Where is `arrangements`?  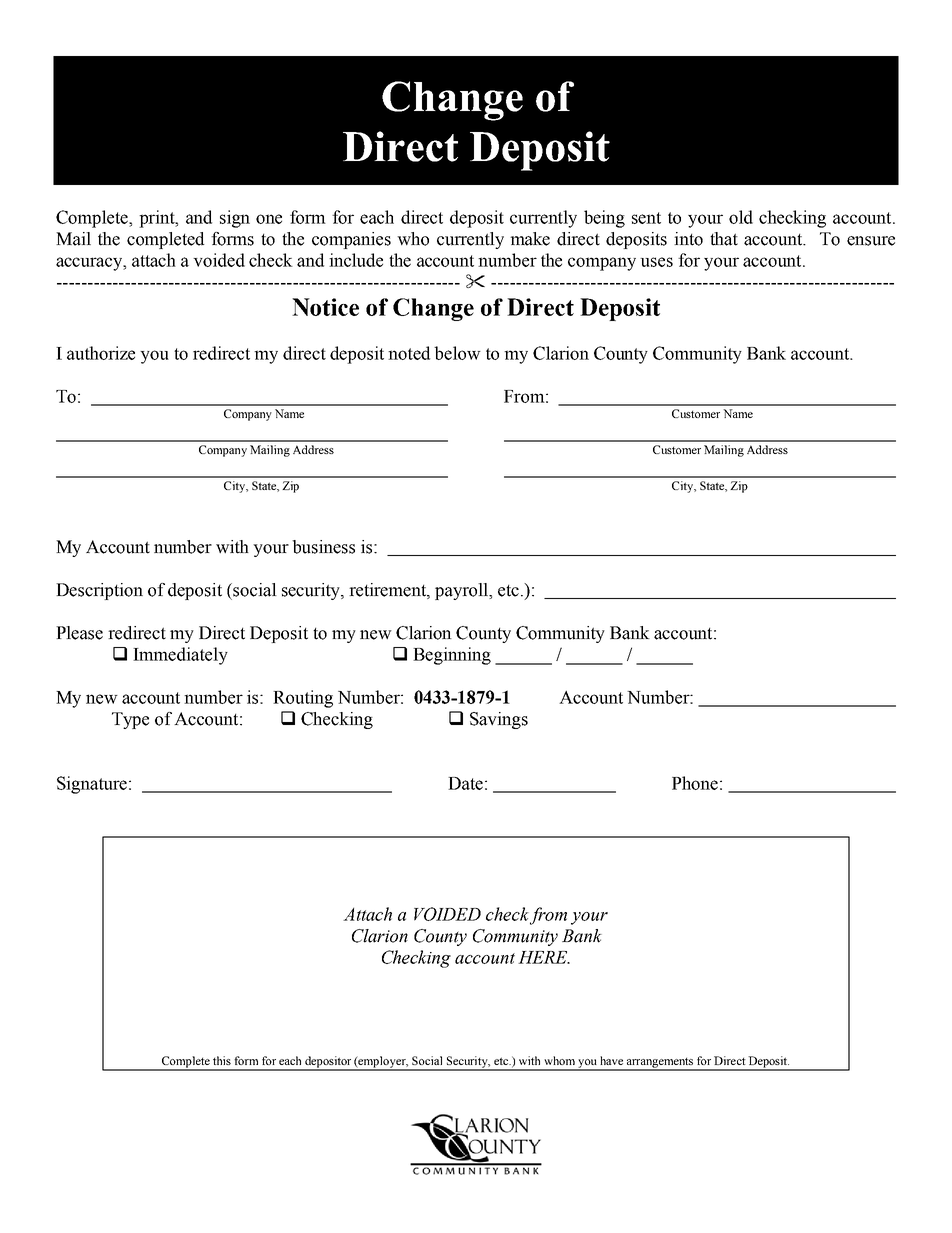 arrangements is located at coordinates (660, 1064).
